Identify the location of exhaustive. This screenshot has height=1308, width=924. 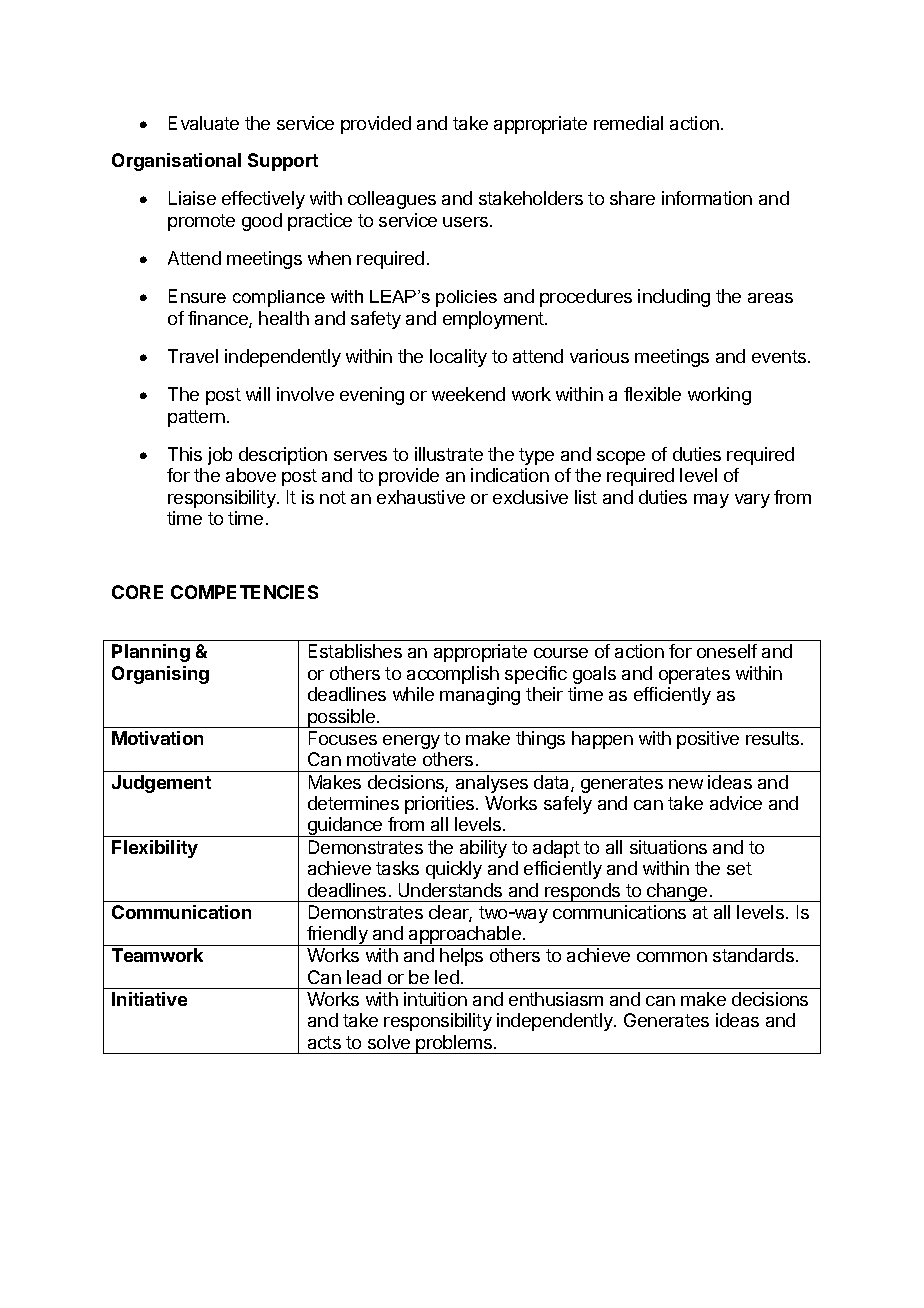
(421, 497).
